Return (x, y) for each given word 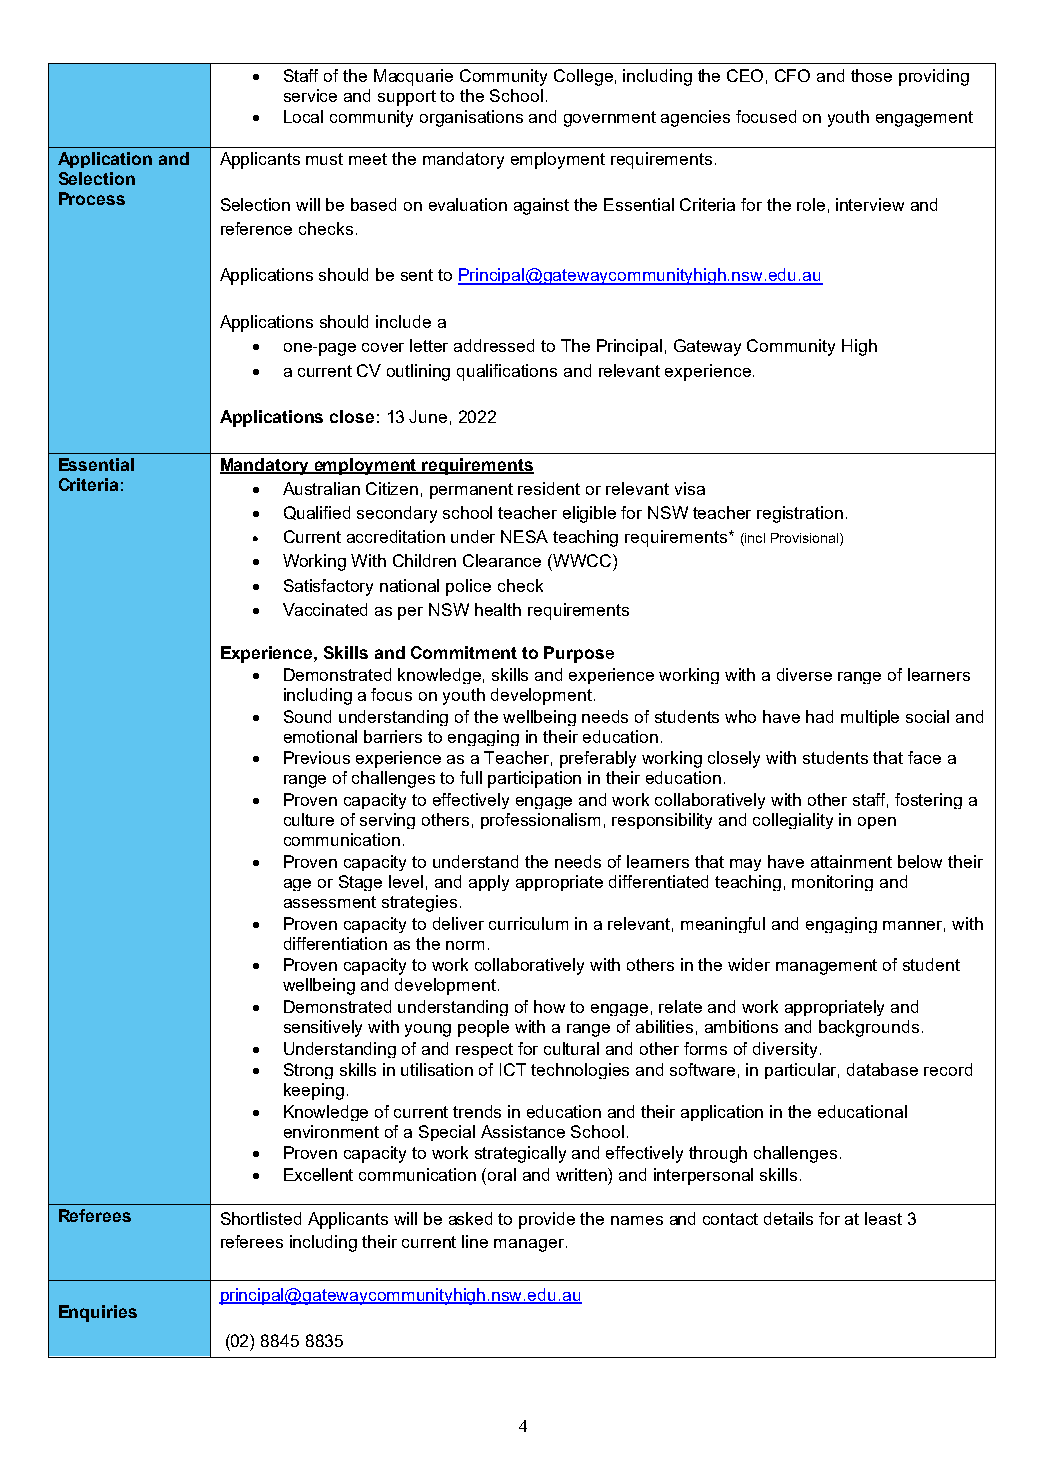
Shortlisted (261, 1218)
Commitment (464, 652)
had (819, 716)
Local (303, 116)
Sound (307, 716)
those (871, 75)
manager (529, 1245)
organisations (471, 118)
